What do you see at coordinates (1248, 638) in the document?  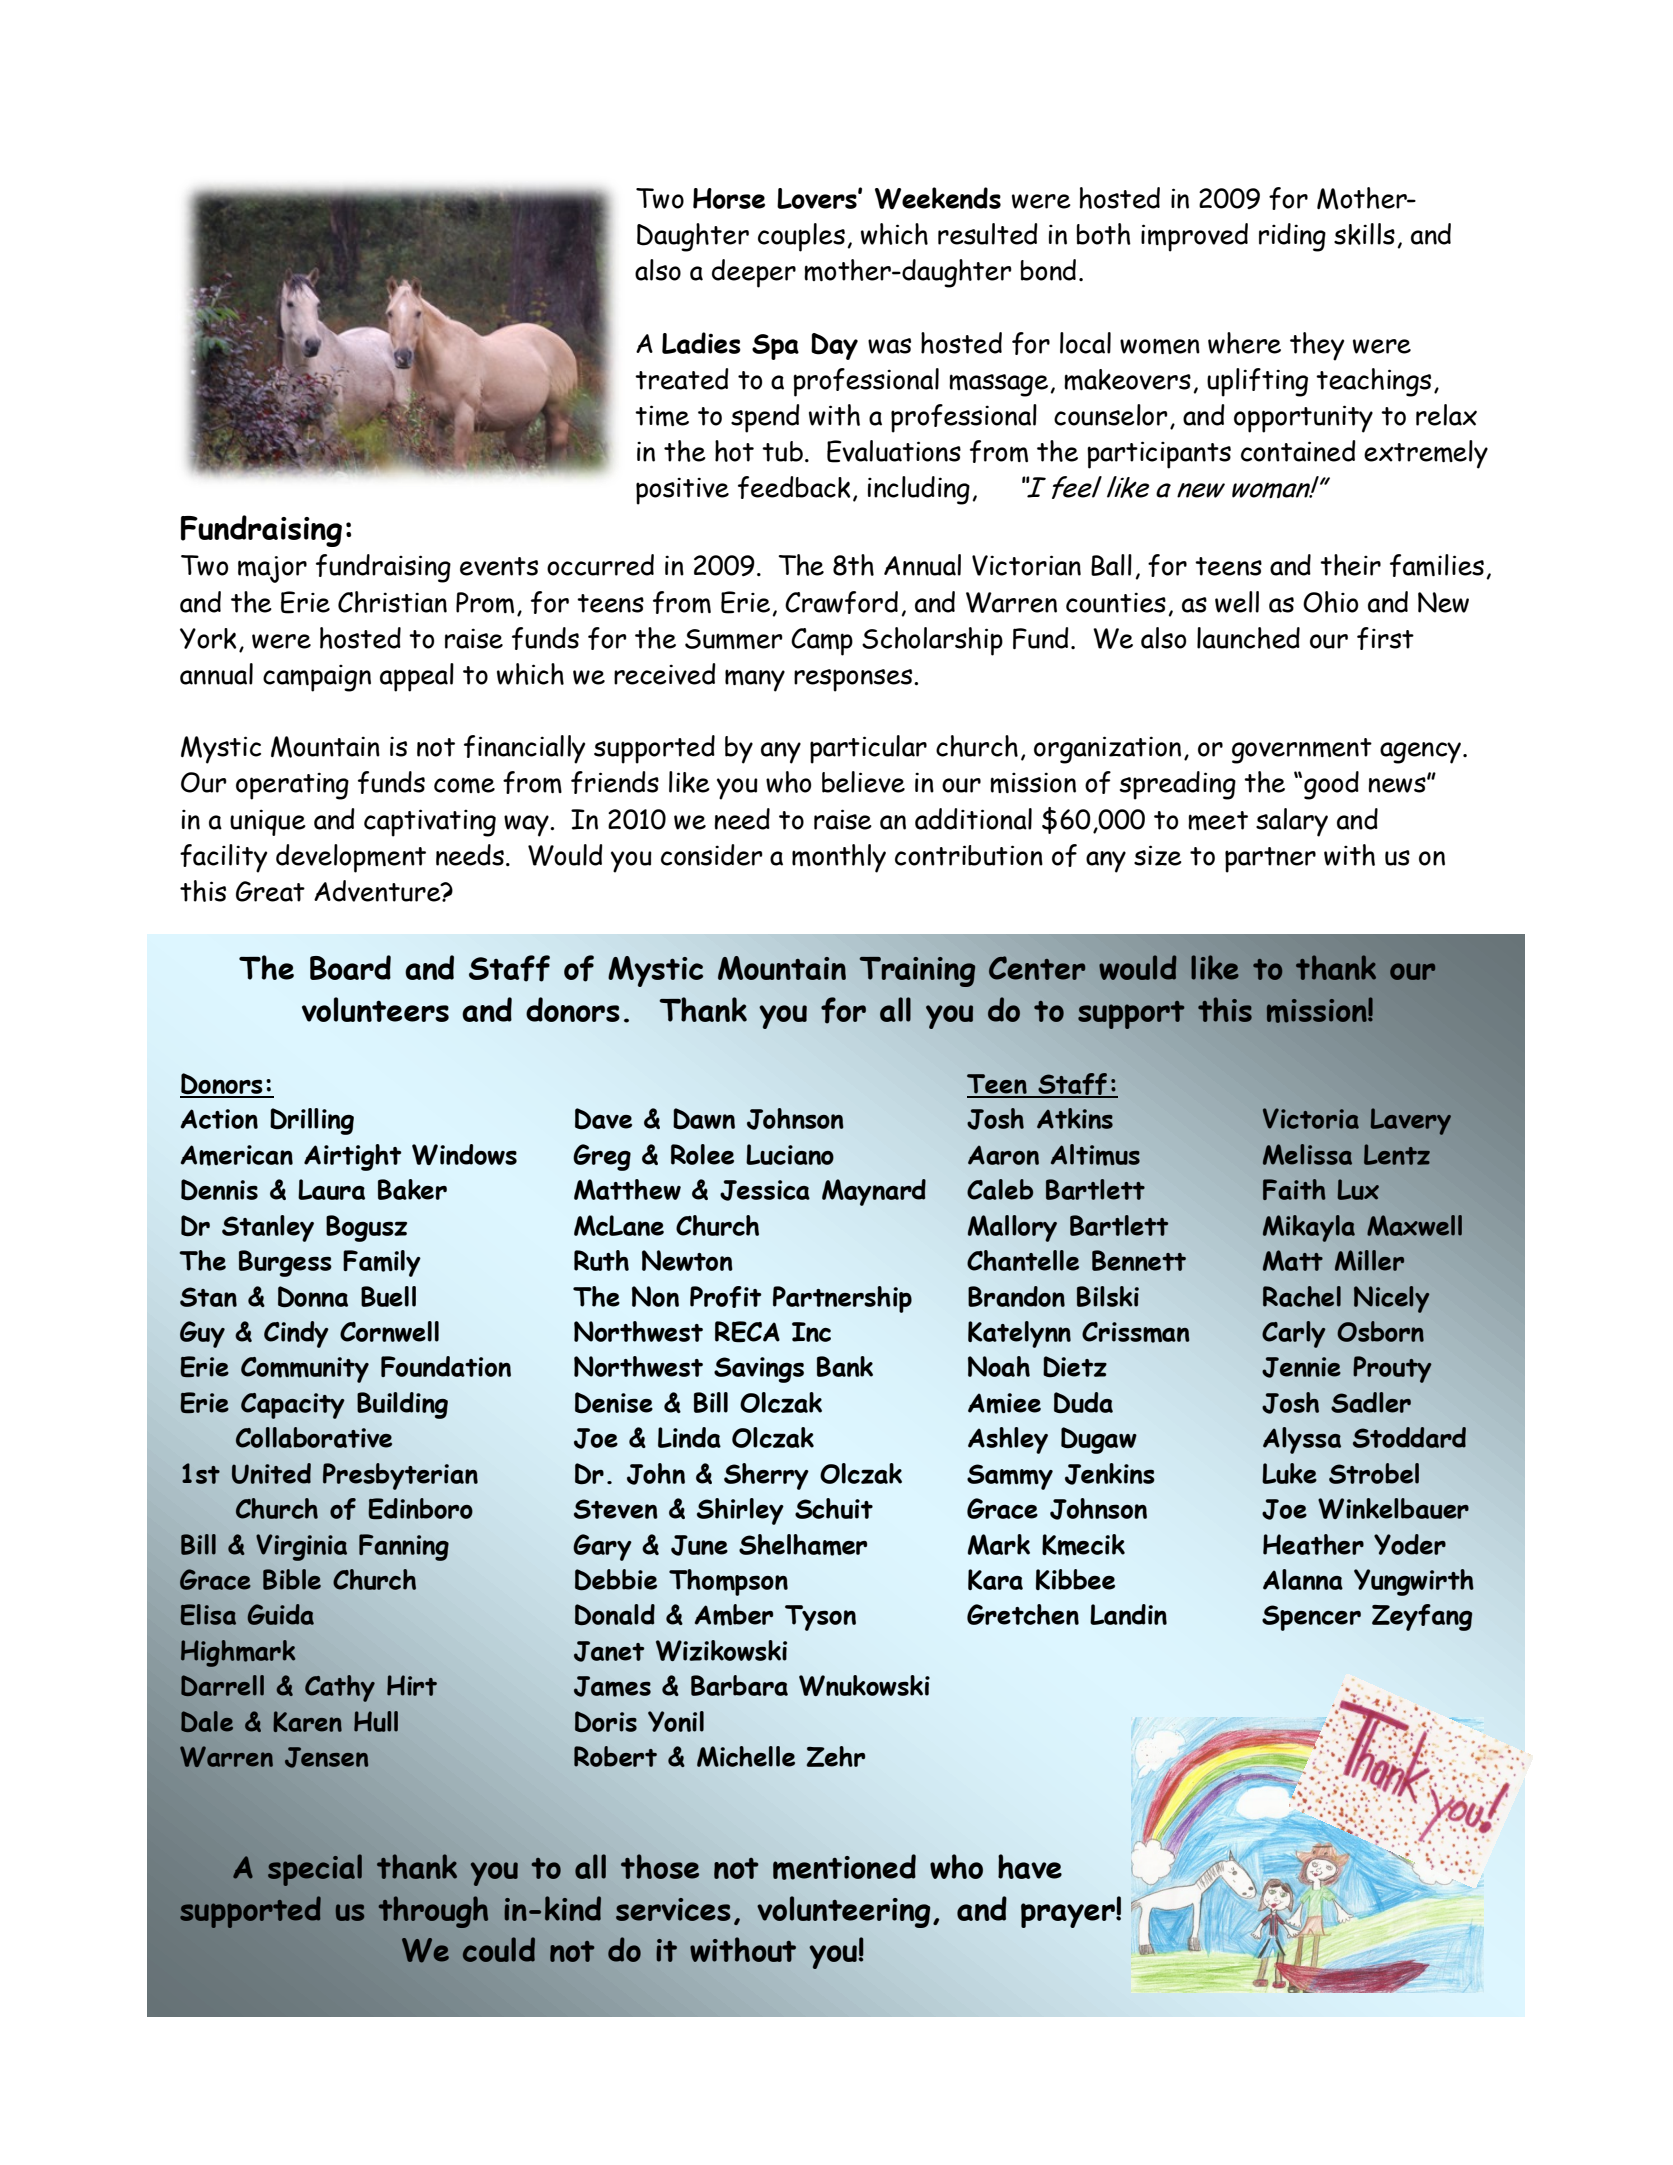 I see `launched` at bounding box center [1248, 638].
